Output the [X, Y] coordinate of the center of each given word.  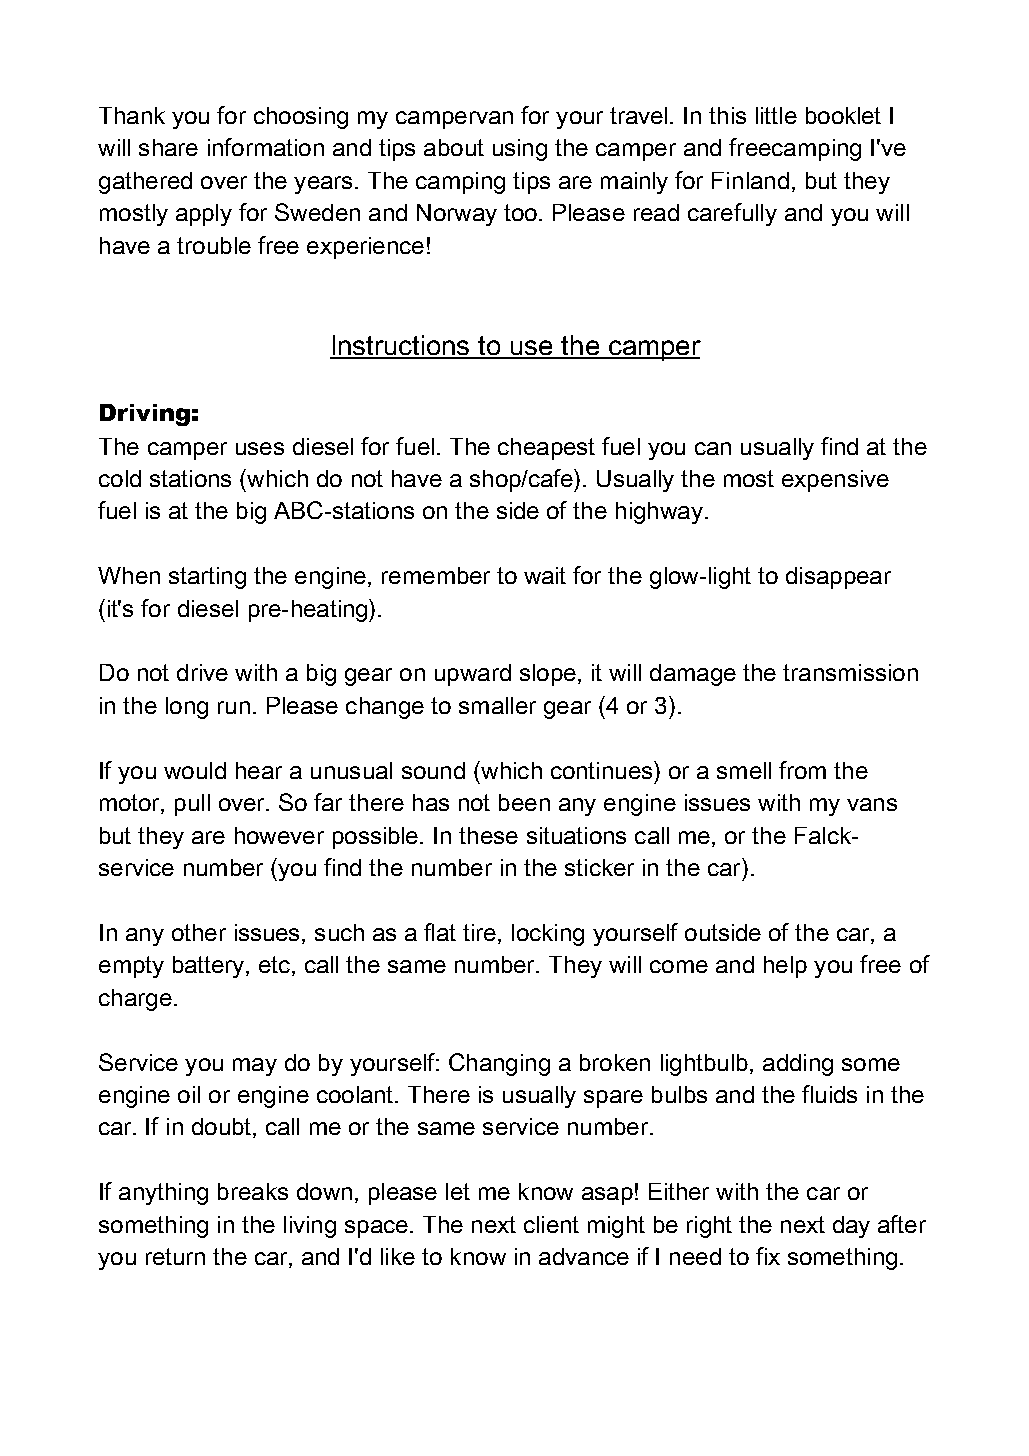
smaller [497, 705]
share [168, 147]
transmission [850, 672]
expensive [835, 481]
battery [210, 967]
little [776, 115]
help [785, 967]
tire [481, 934]
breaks [253, 1191]
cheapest [546, 449]
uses [260, 448]
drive [202, 672]
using [520, 150]
